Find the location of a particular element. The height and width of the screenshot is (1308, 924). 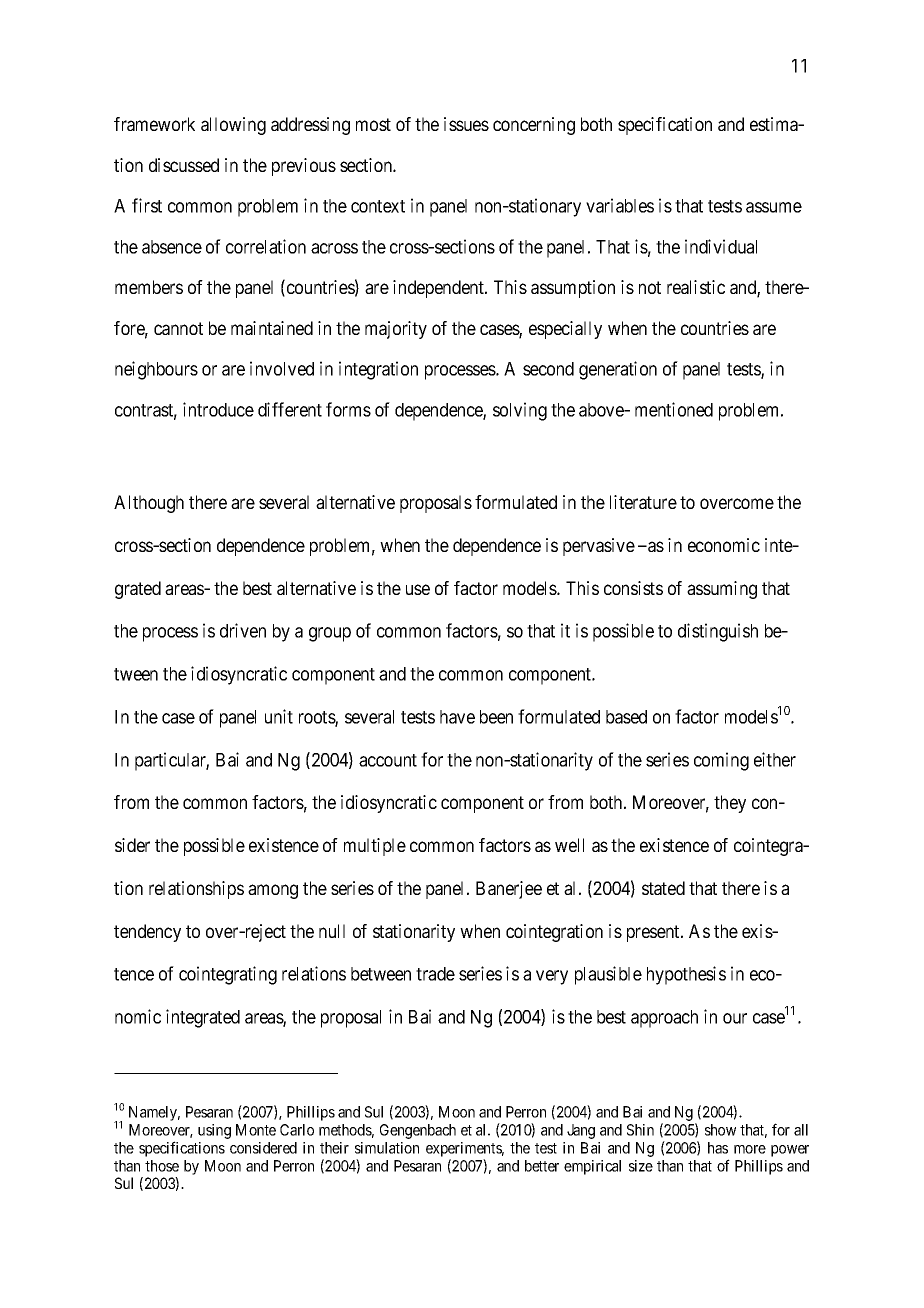

solving is located at coordinates (520, 411).
